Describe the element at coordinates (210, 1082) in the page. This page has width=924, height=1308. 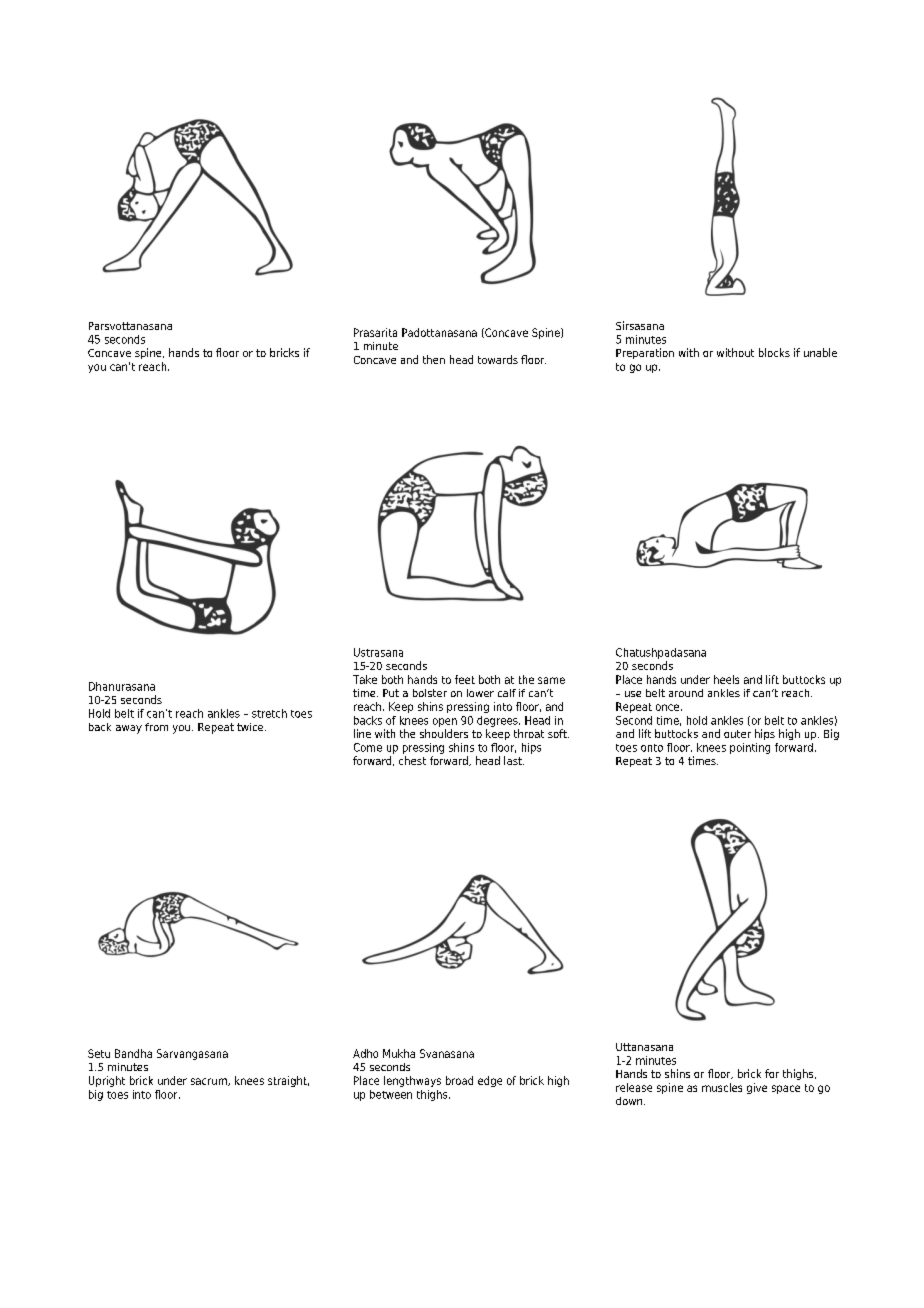
I see `sacrum` at that location.
